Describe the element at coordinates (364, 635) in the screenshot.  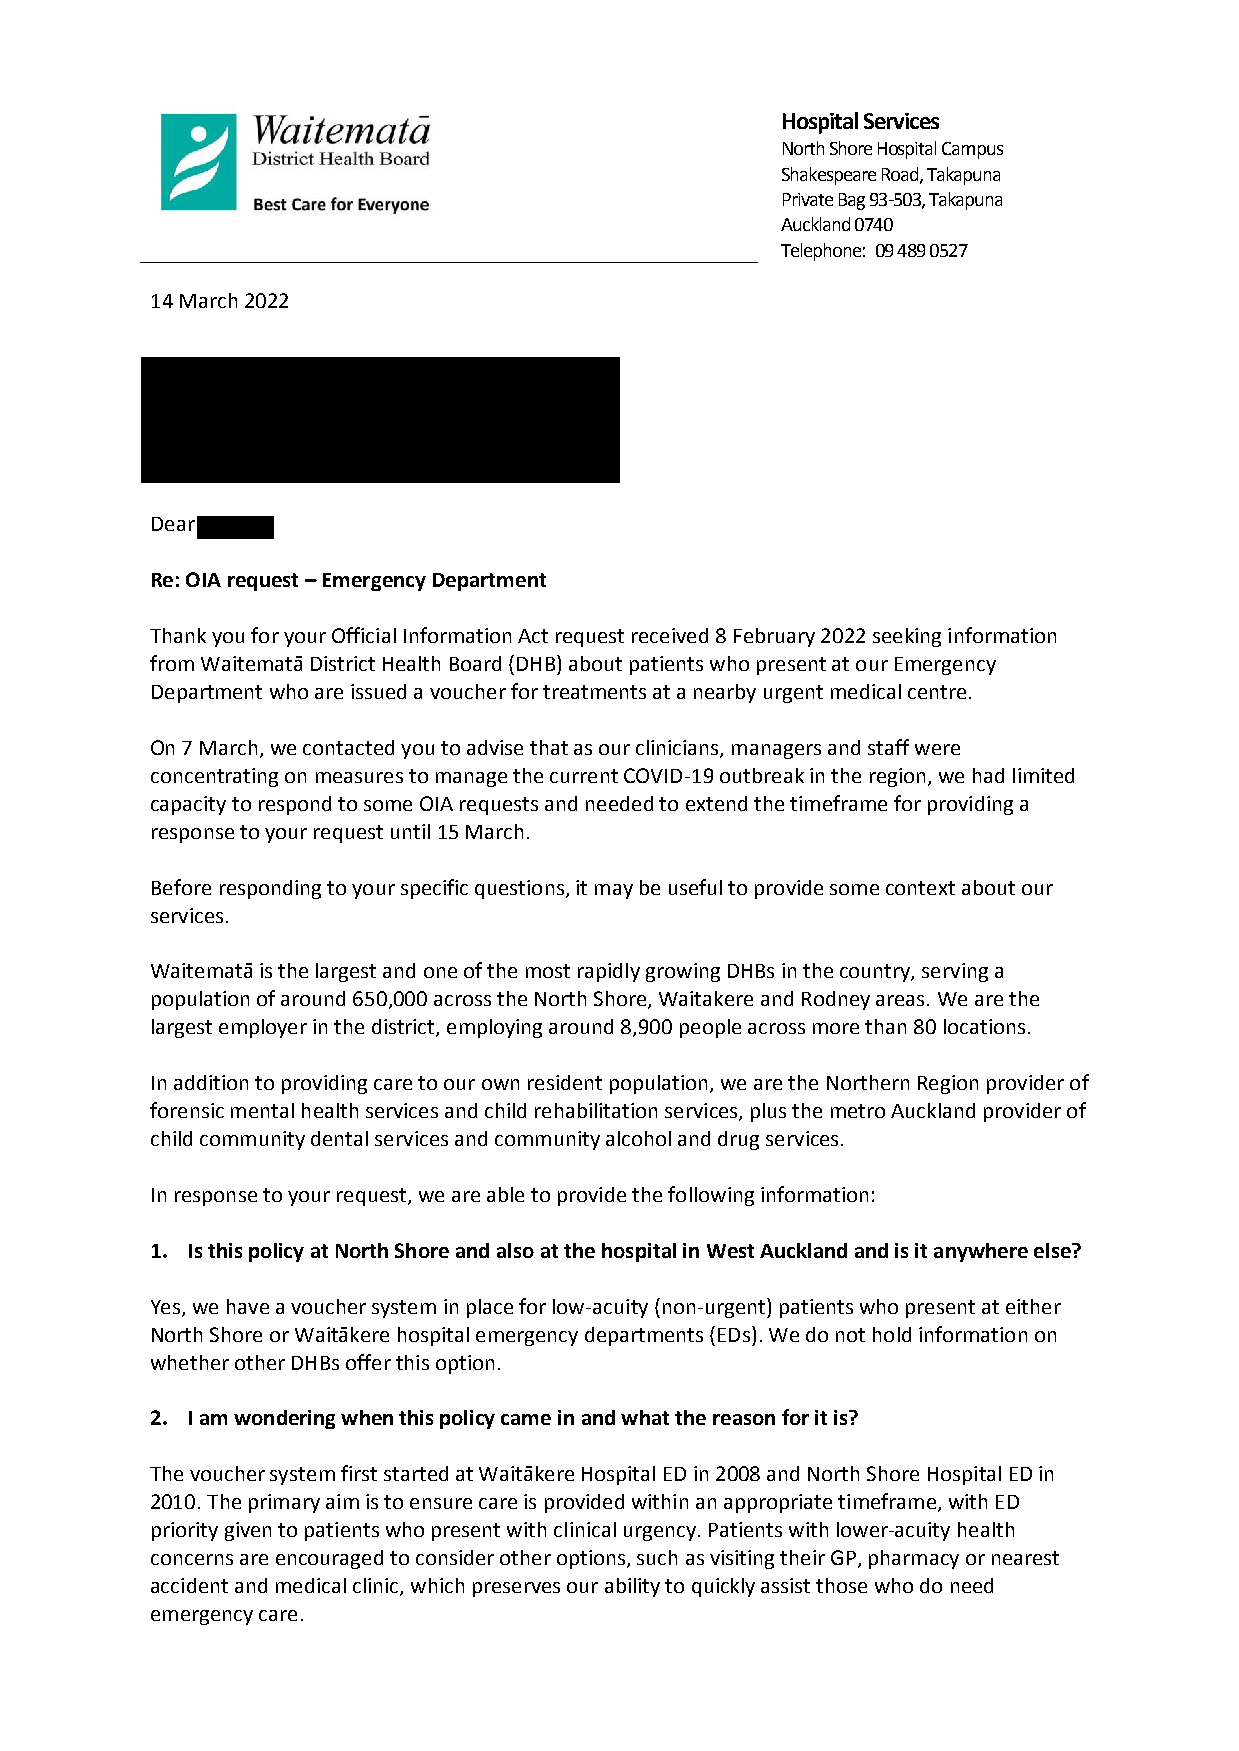
I see `Official` at that location.
